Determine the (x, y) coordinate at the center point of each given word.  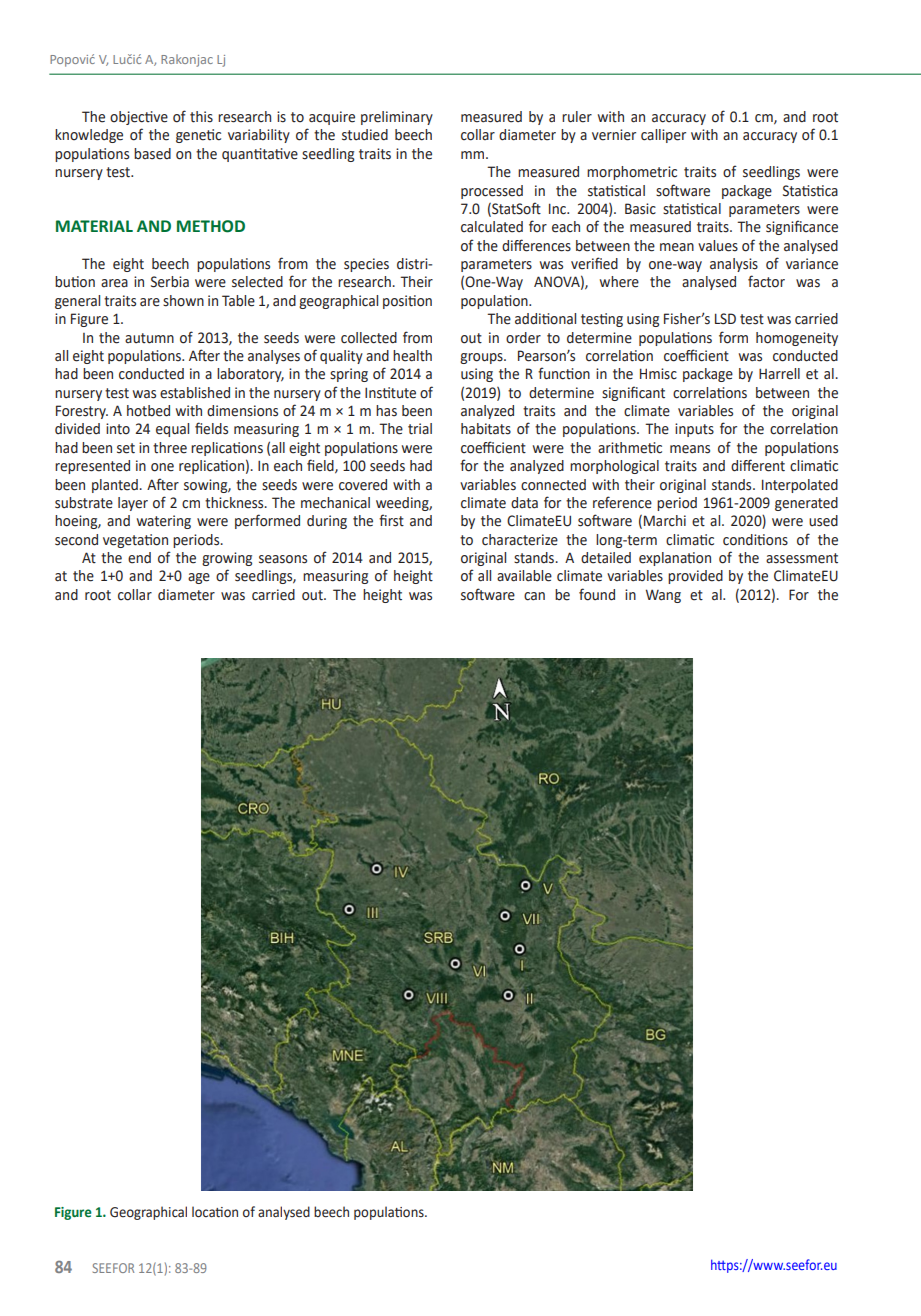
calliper (663, 136)
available (524, 576)
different (758, 465)
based (152, 154)
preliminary (397, 118)
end (139, 558)
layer (133, 504)
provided (695, 577)
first (391, 520)
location (215, 1212)
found (597, 594)
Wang (663, 596)
